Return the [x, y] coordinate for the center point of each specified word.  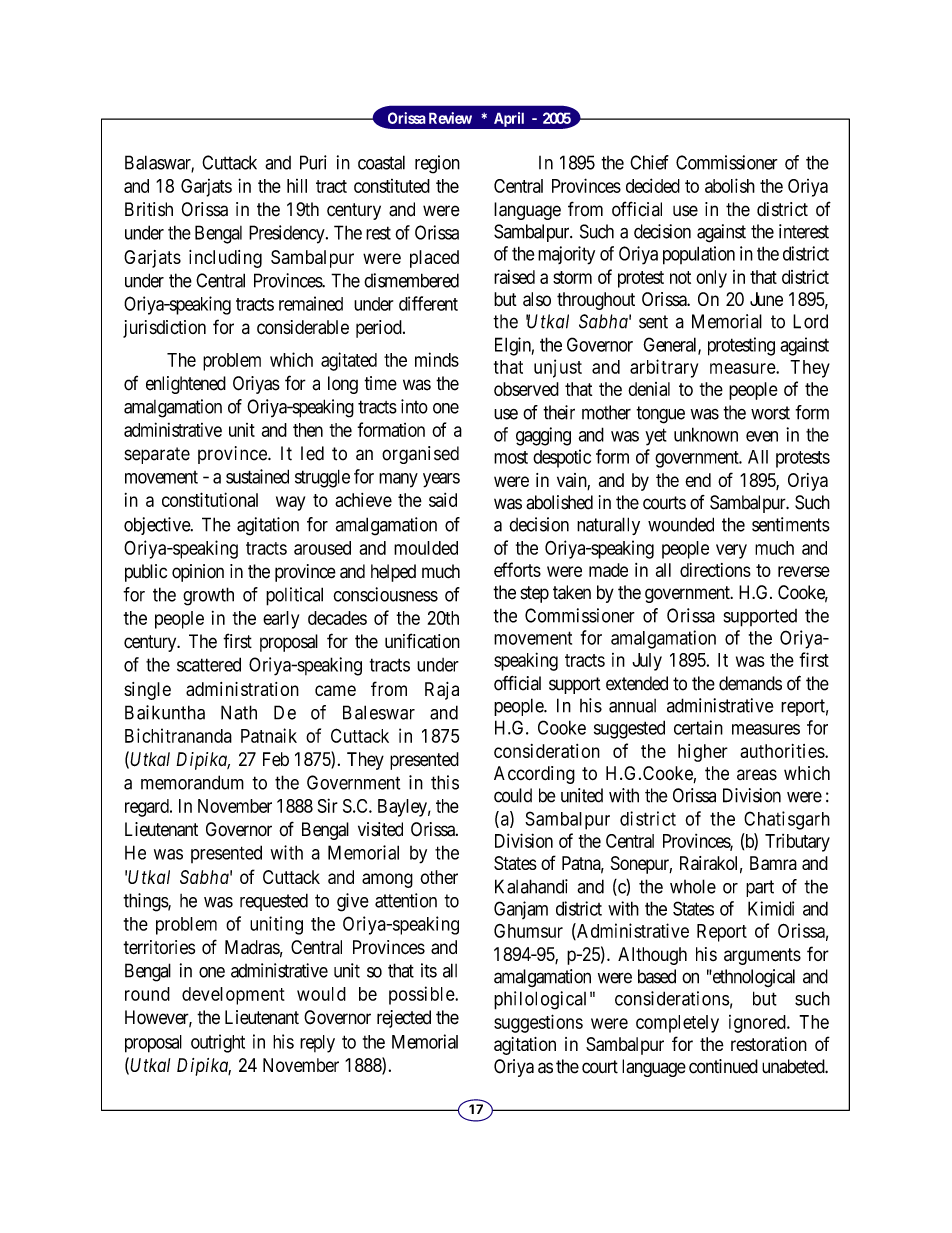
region [437, 164]
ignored [758, 1024]
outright [218, 1043]
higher [703, 753]
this [445, 782]
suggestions [538, 1023]
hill [297, 186]
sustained [257, 476]
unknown [706, 434]
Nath [239, 712]
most [511, 457]
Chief [649, 162]
